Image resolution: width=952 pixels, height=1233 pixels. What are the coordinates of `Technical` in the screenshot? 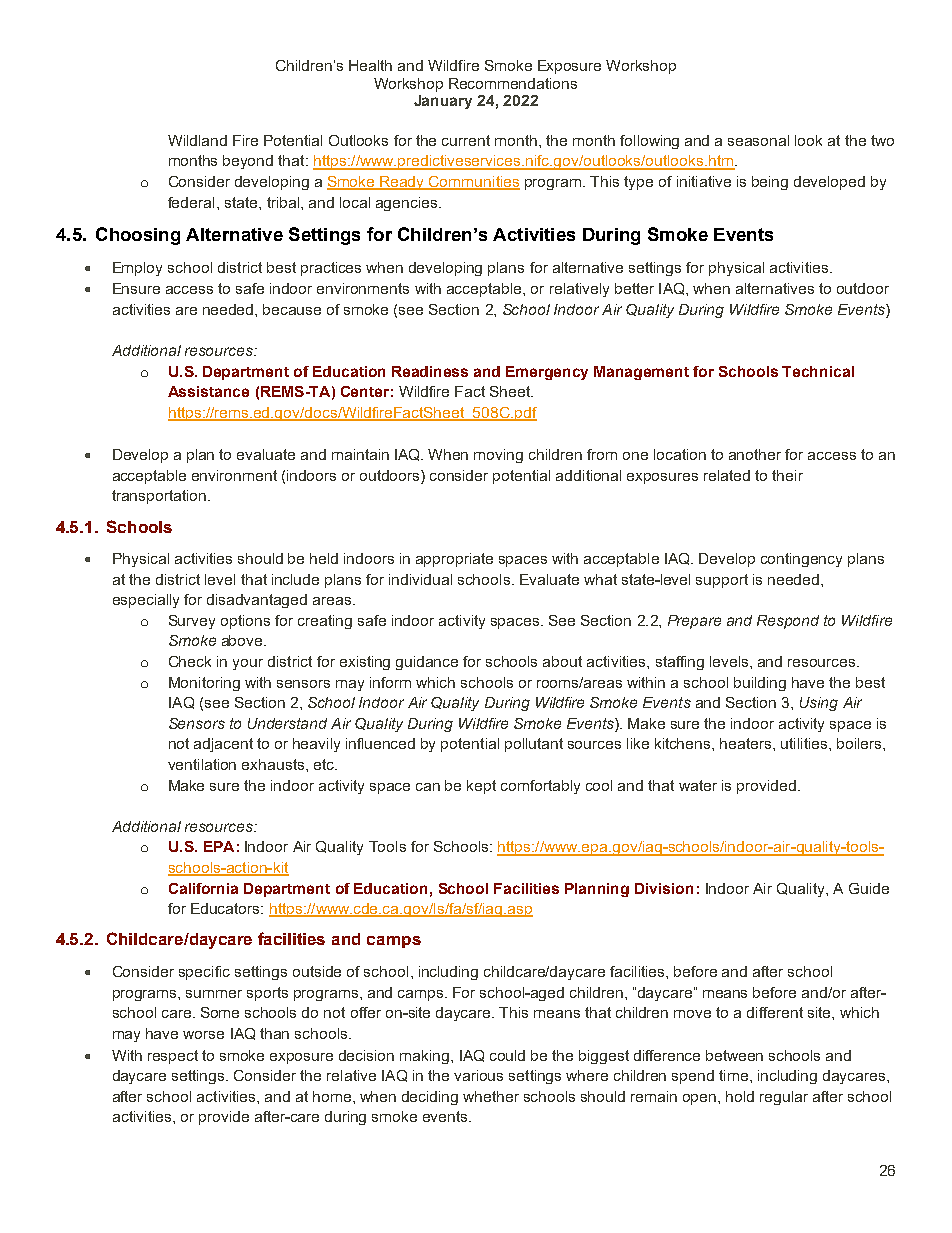 It's located at (818, 371).
